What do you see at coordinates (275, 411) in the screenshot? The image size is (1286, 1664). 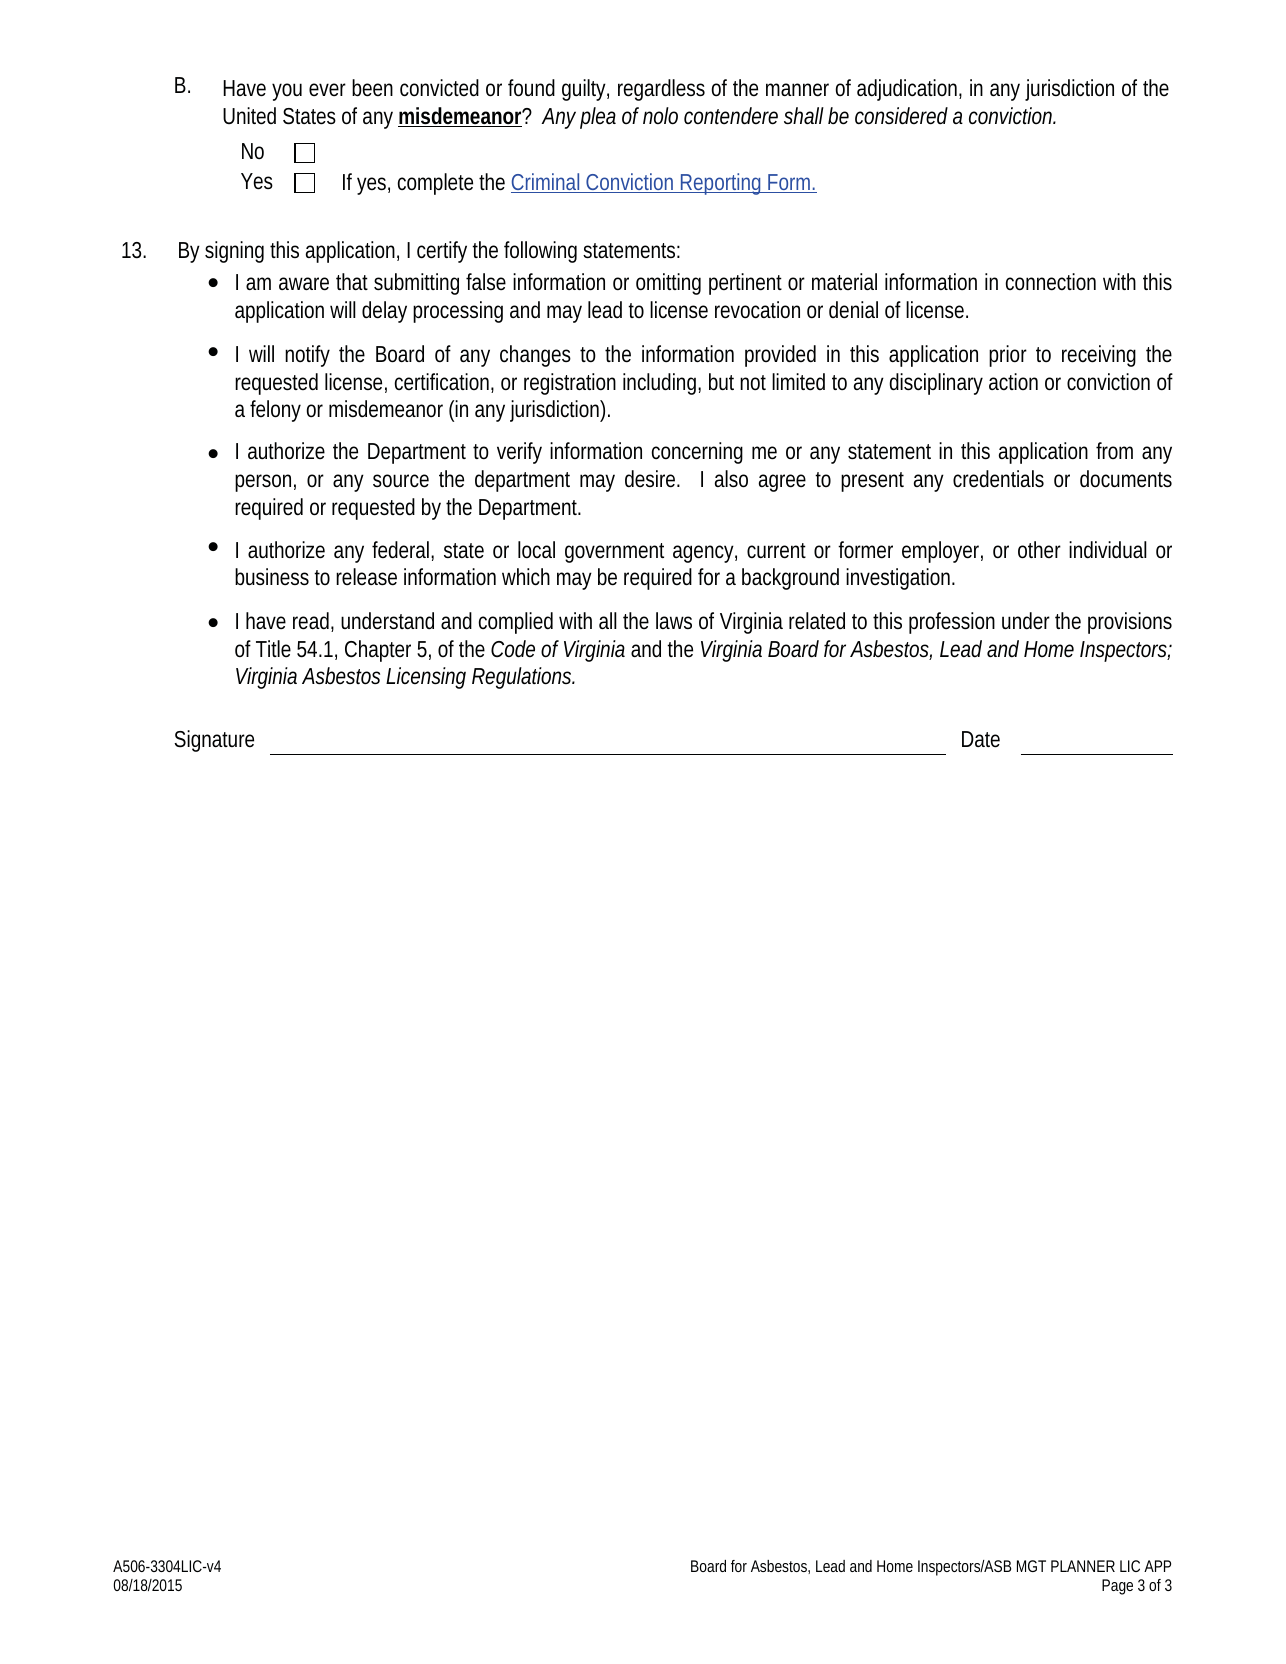 I see `felony` at bounding box center [275, 411].
